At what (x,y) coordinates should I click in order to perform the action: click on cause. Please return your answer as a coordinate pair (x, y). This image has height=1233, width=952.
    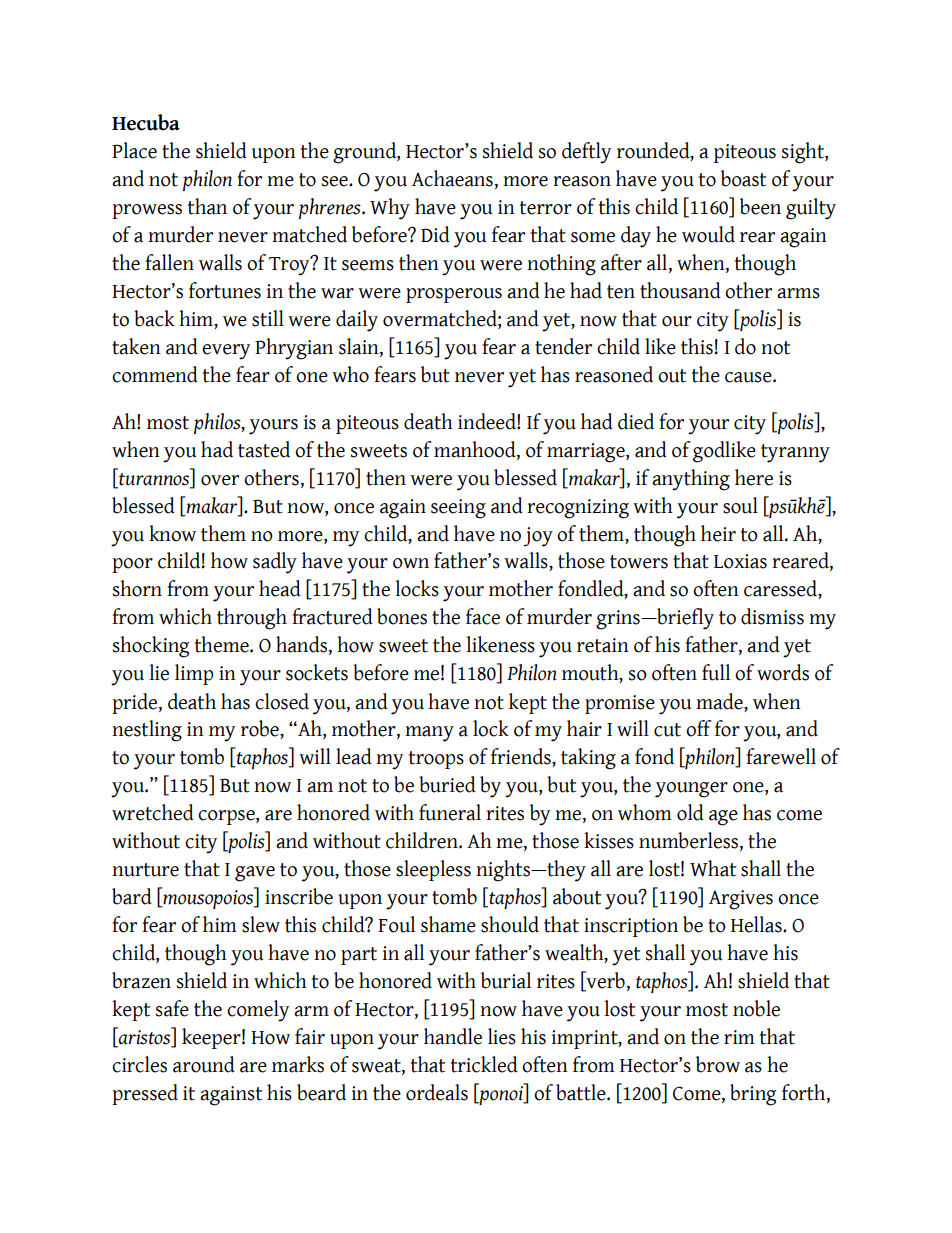
    Looking at the image, I should click on (749, 377).
